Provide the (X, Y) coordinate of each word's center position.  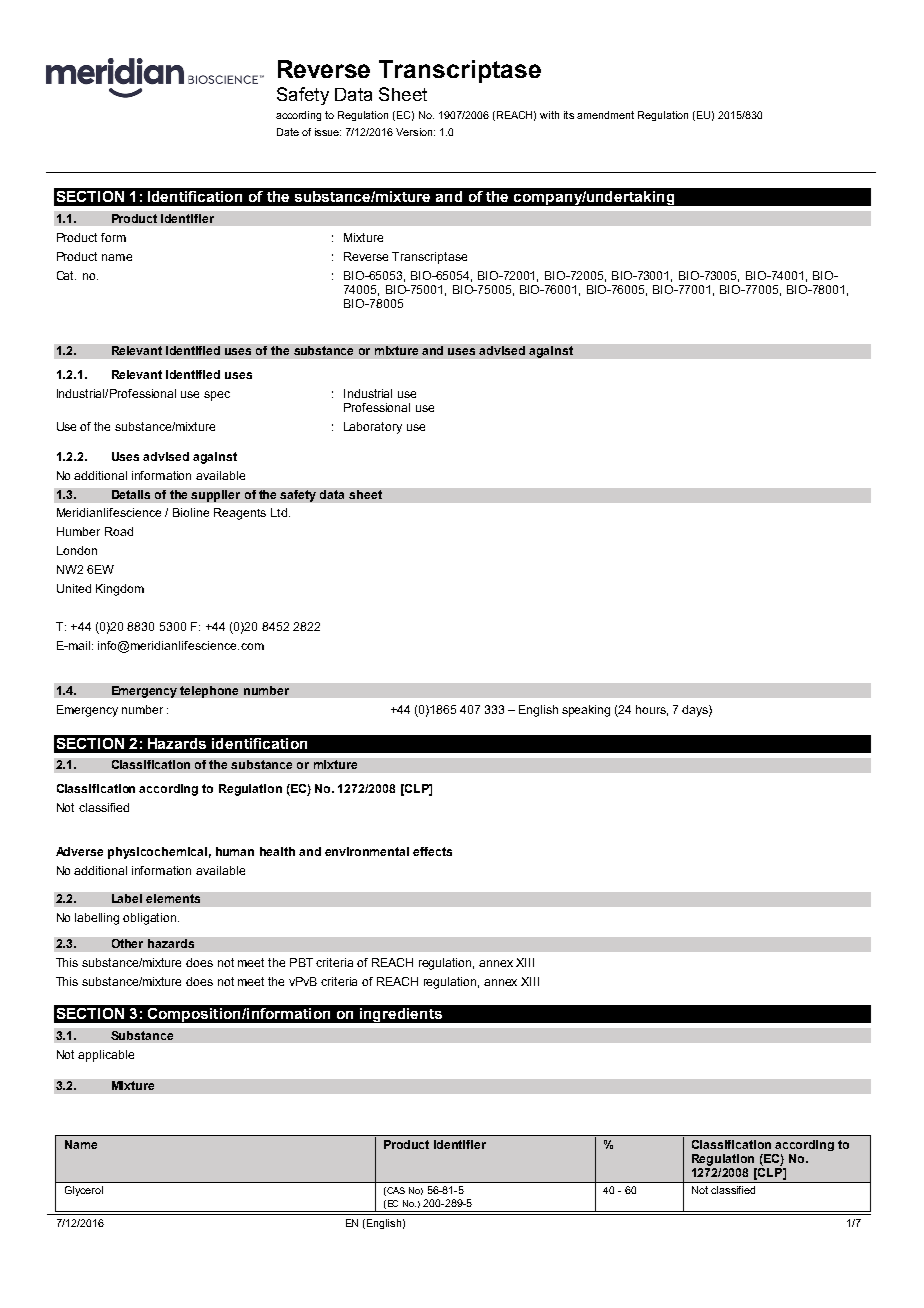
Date (288, 132)
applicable (106, 1056)
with (549, 115)
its (569, 115)
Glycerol (84, 1191)
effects (432, 851)
